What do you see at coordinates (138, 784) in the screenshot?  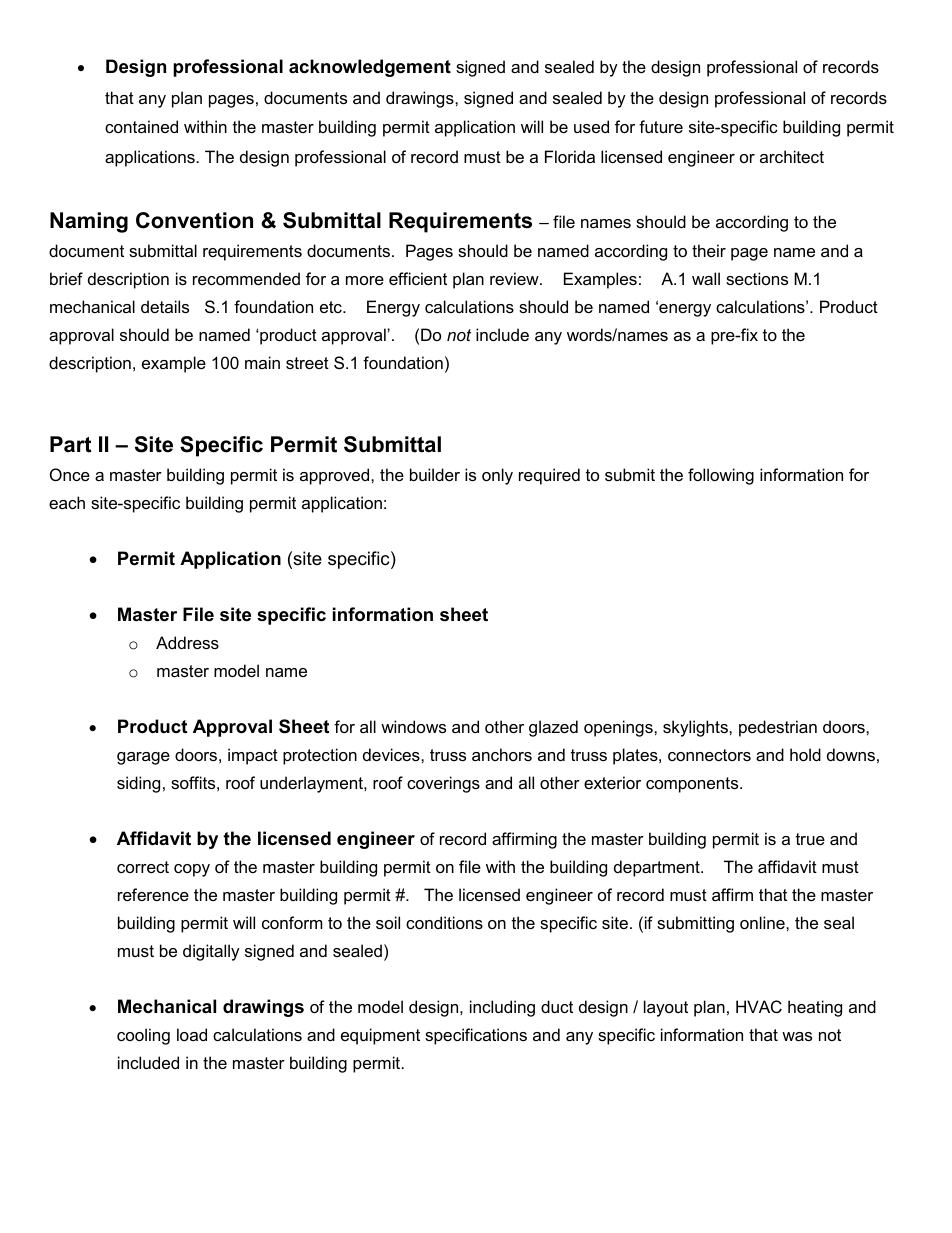 I see `siding` at bounding box center [138, 784].
